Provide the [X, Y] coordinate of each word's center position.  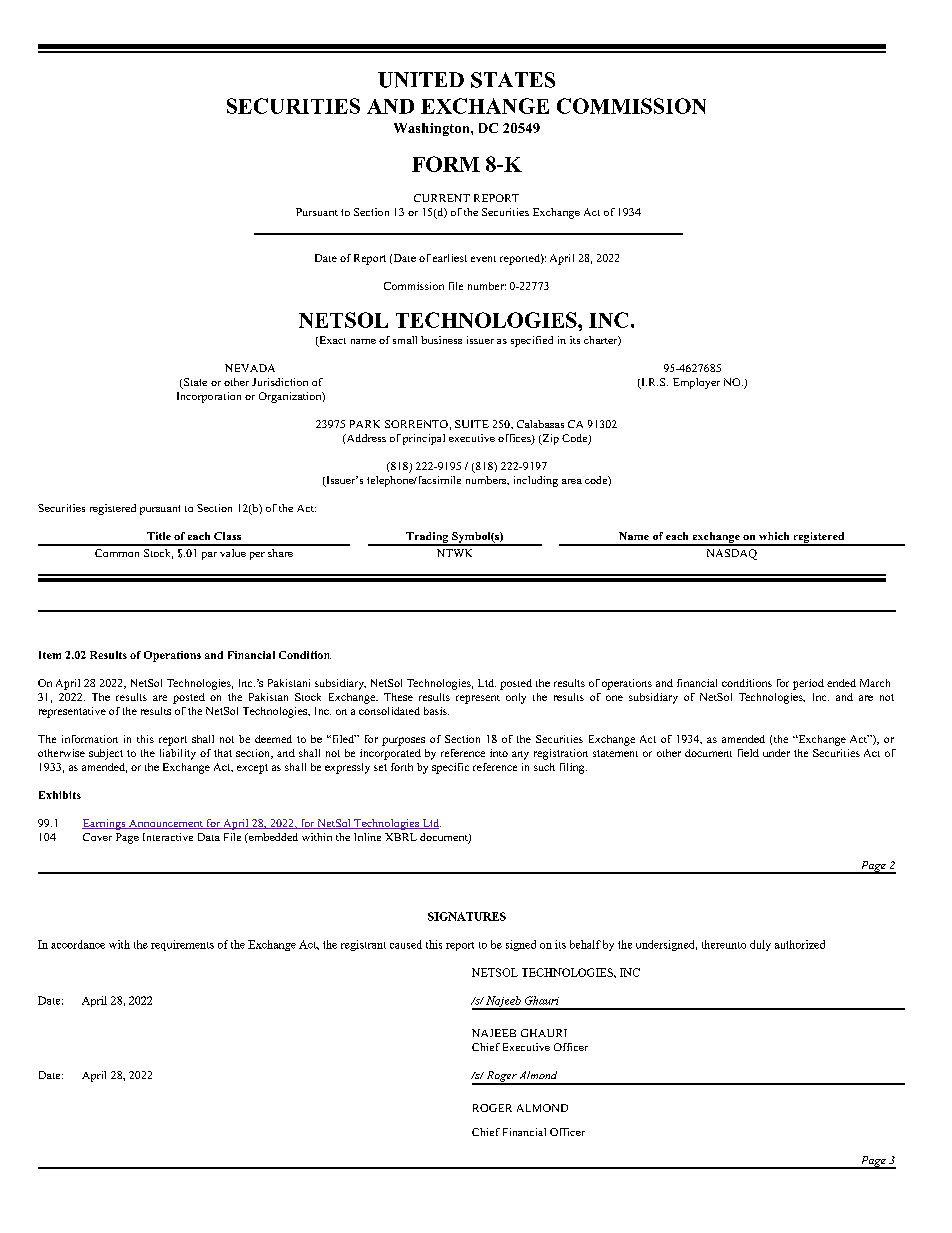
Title [159, 536]
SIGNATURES [467, 916]
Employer [696, 383]
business [441, 340]
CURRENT [442, 198]
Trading [427, 538]
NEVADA [250, 368]
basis [436, 711]
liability [178, 754]
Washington [433, 129]
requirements [182, 945]
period [808, 684]
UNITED [421, 80]
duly [760, 945]
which [774, 536]
